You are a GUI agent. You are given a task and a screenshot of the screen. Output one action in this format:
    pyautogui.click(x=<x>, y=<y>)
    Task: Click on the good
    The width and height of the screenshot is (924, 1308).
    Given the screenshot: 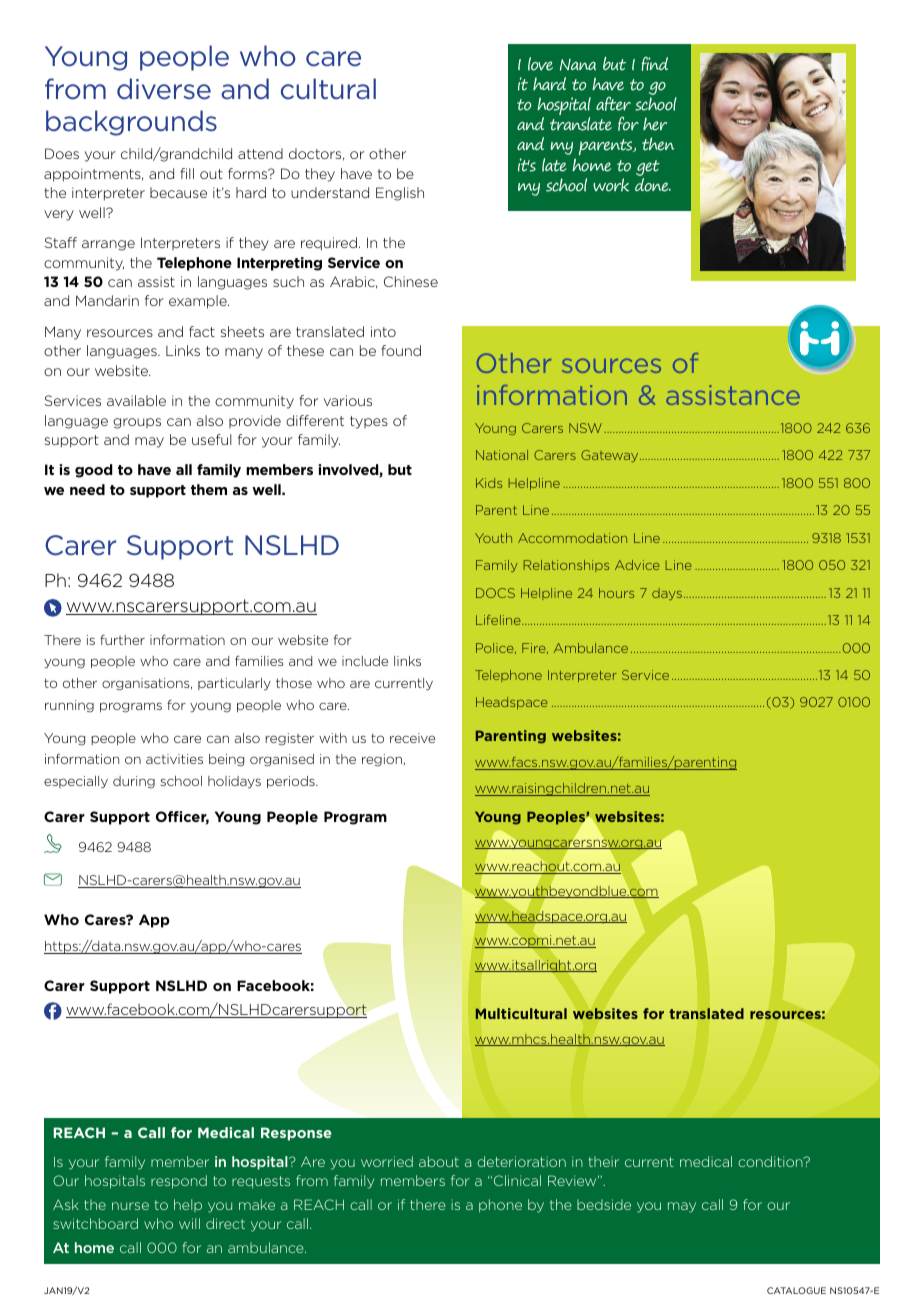 What is the action you would take?
    pyautogui.click(x=94, y=471)
